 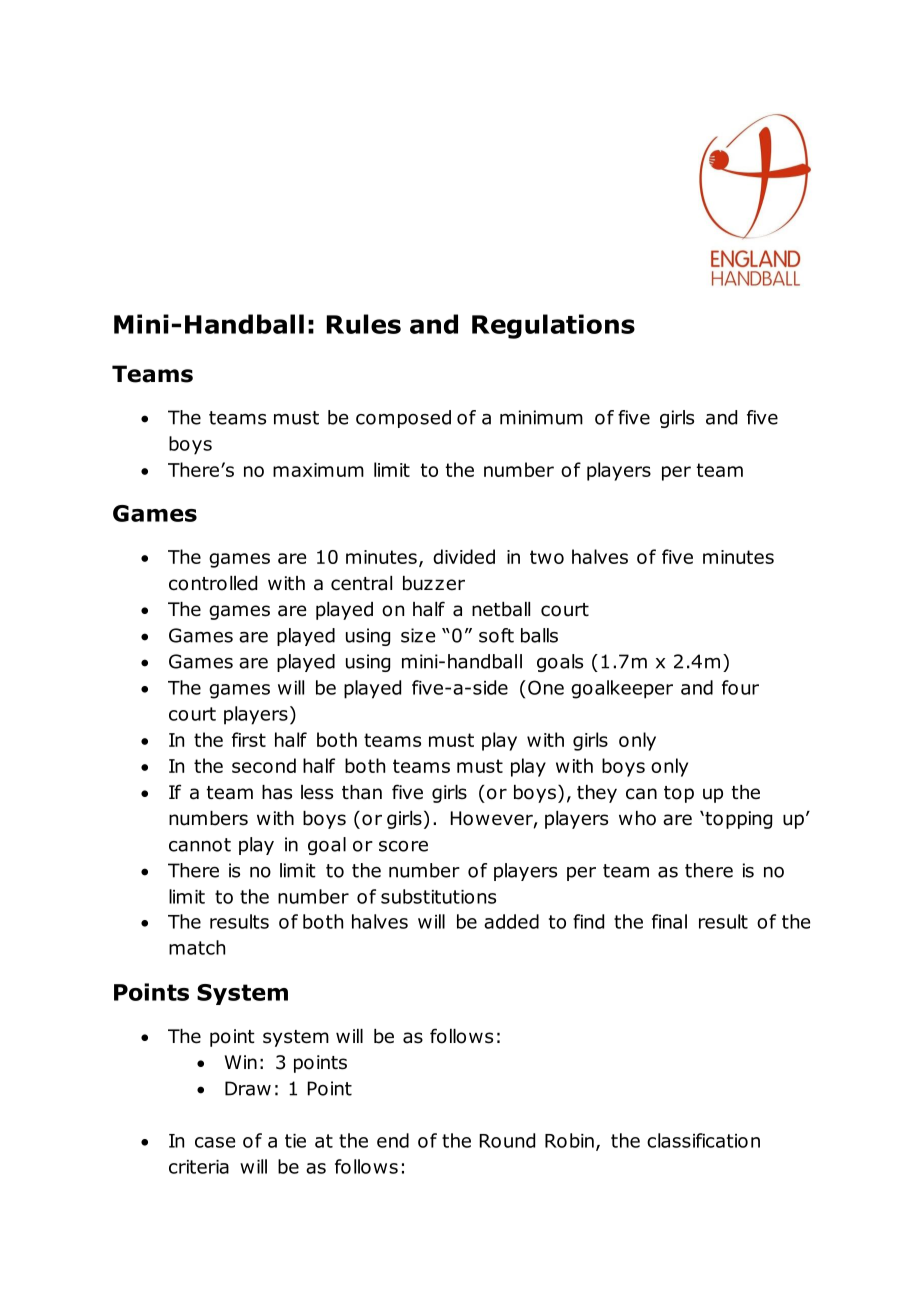 What do you see at coordinates (200, 845) in the page?
I see `cannot` at bounding box center [200, 845].
